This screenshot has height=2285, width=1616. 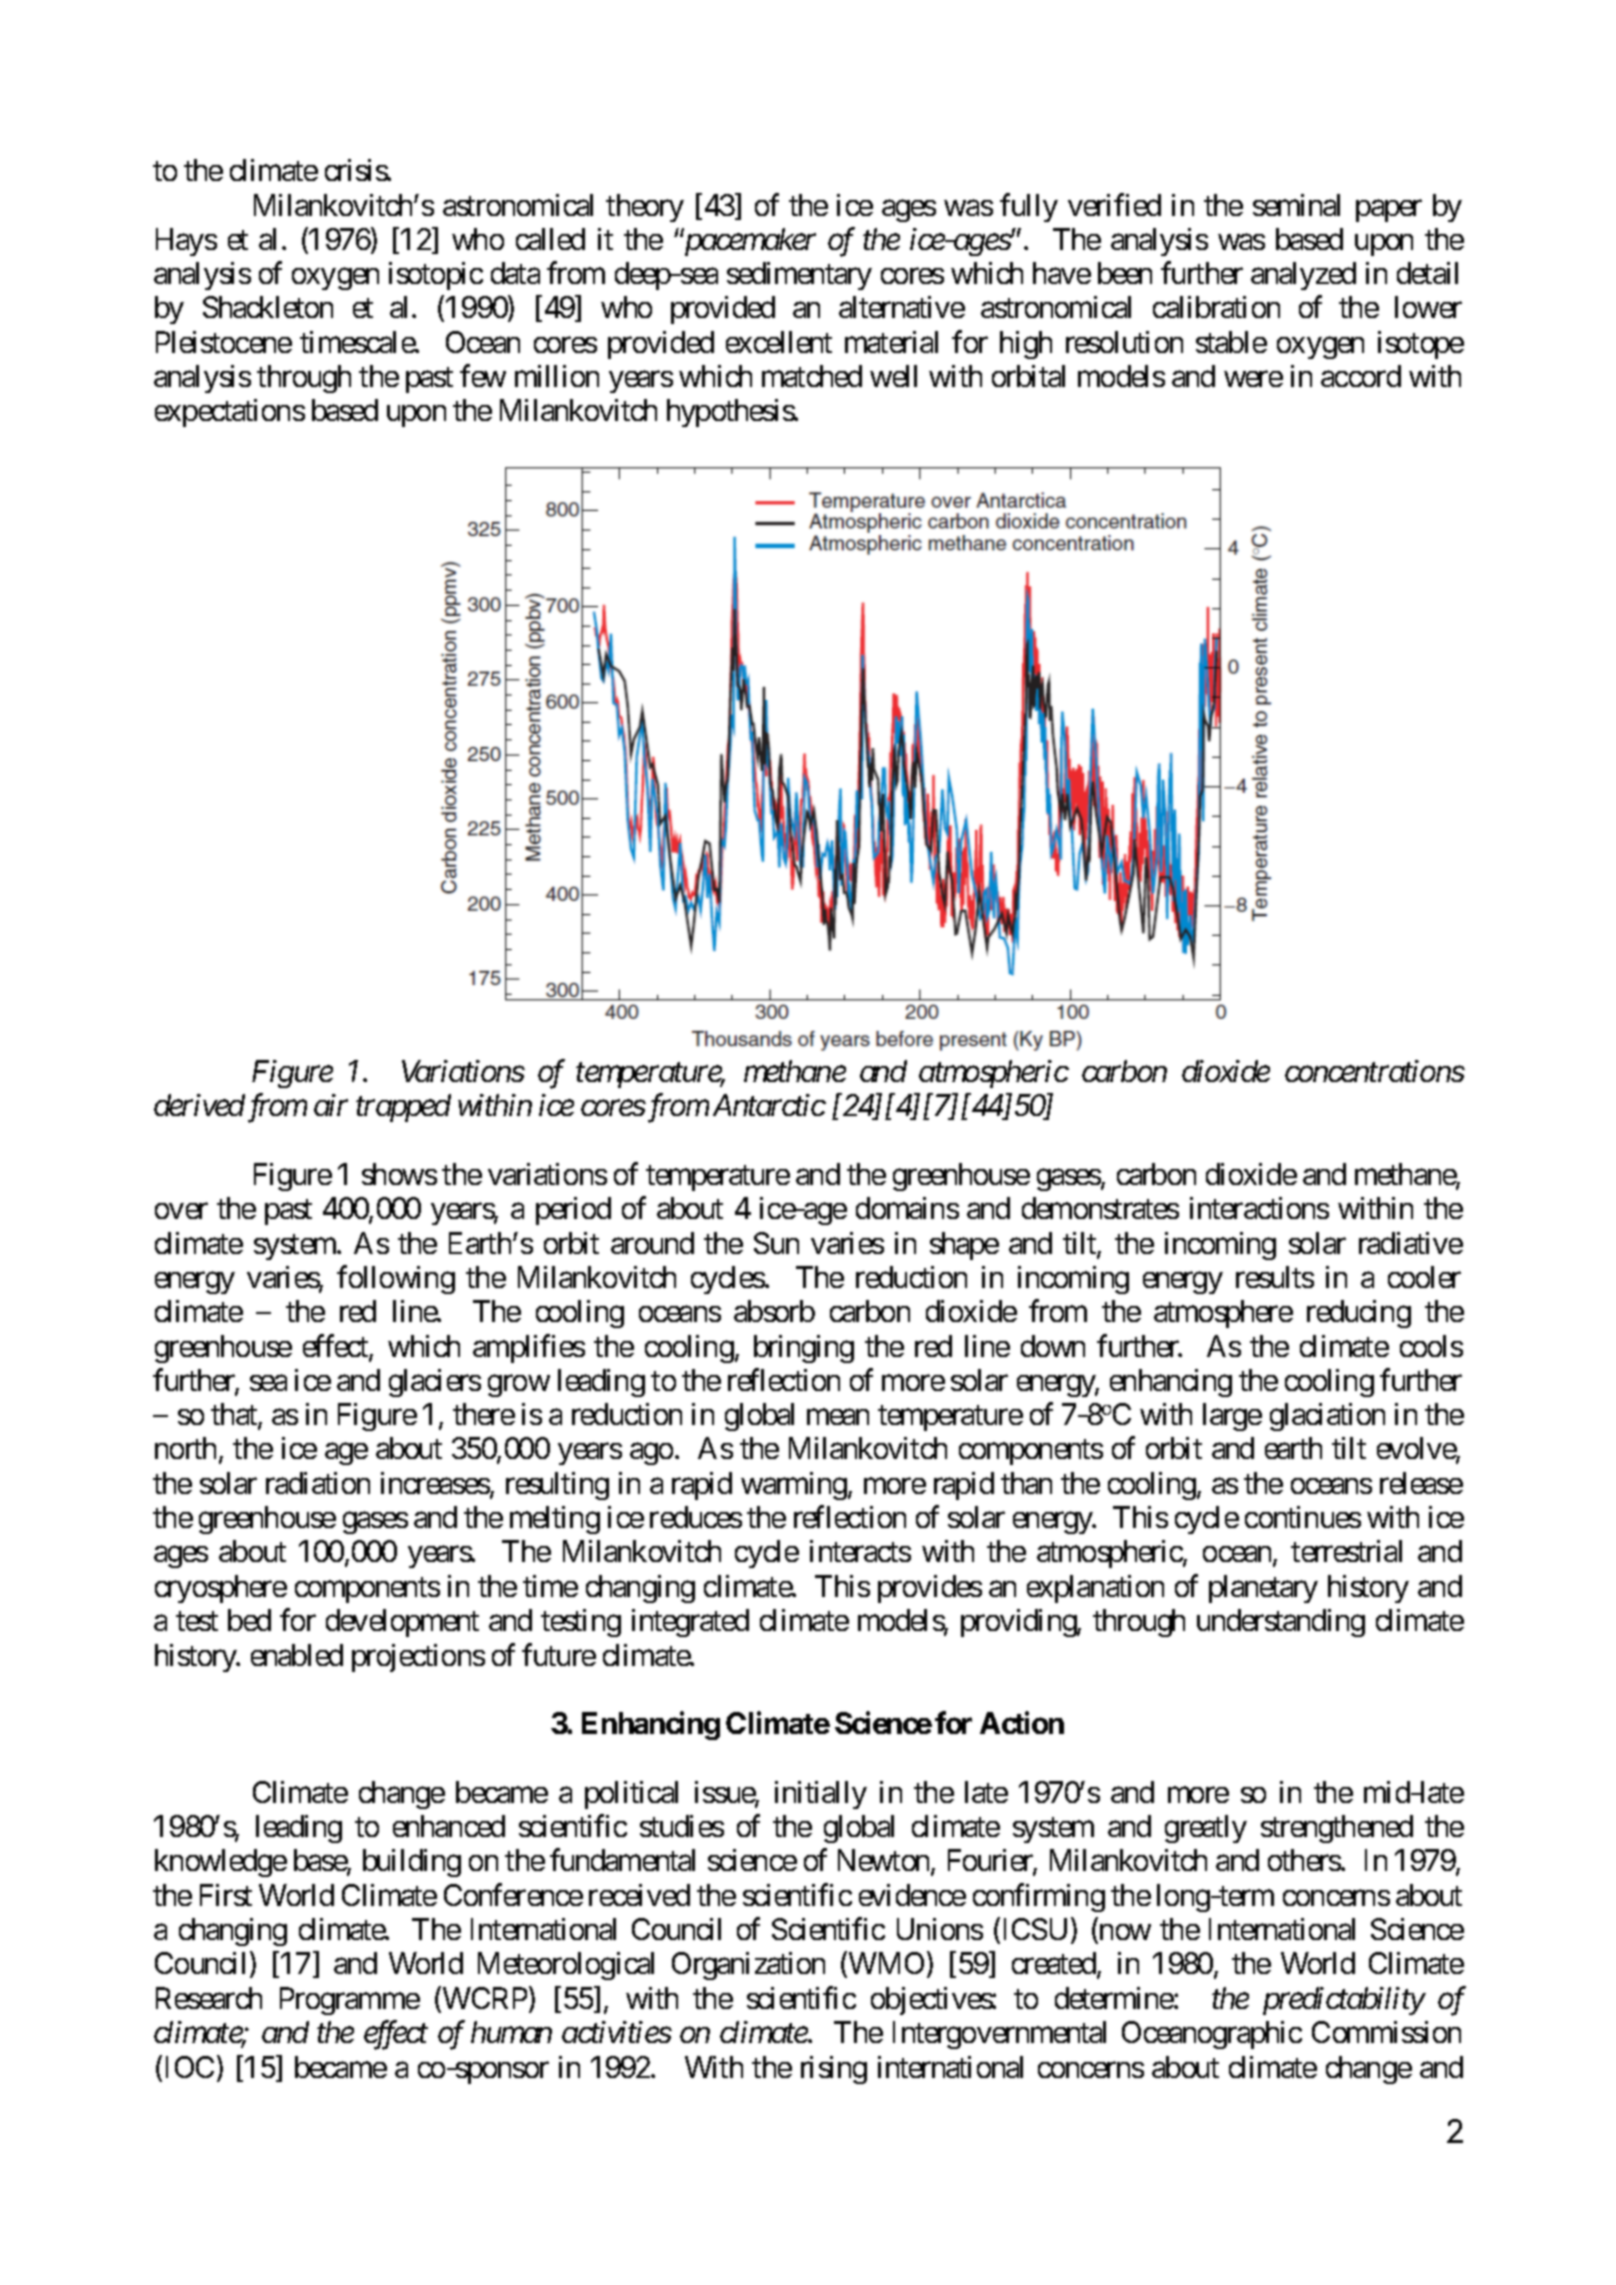 I want to click on air, so click(x=331, y=1105).
